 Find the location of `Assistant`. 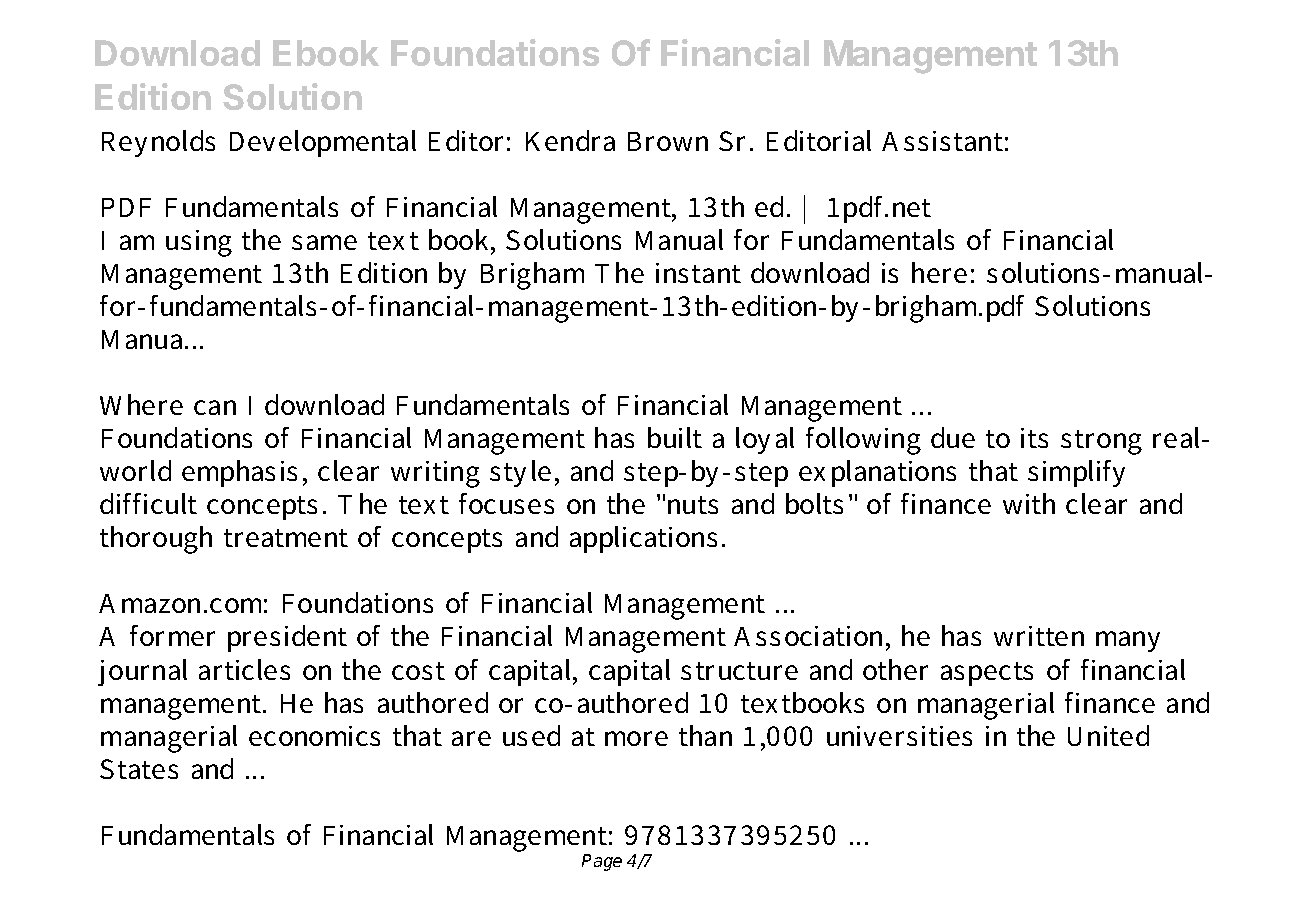

Assistant is located at coordinates (942, 141).
